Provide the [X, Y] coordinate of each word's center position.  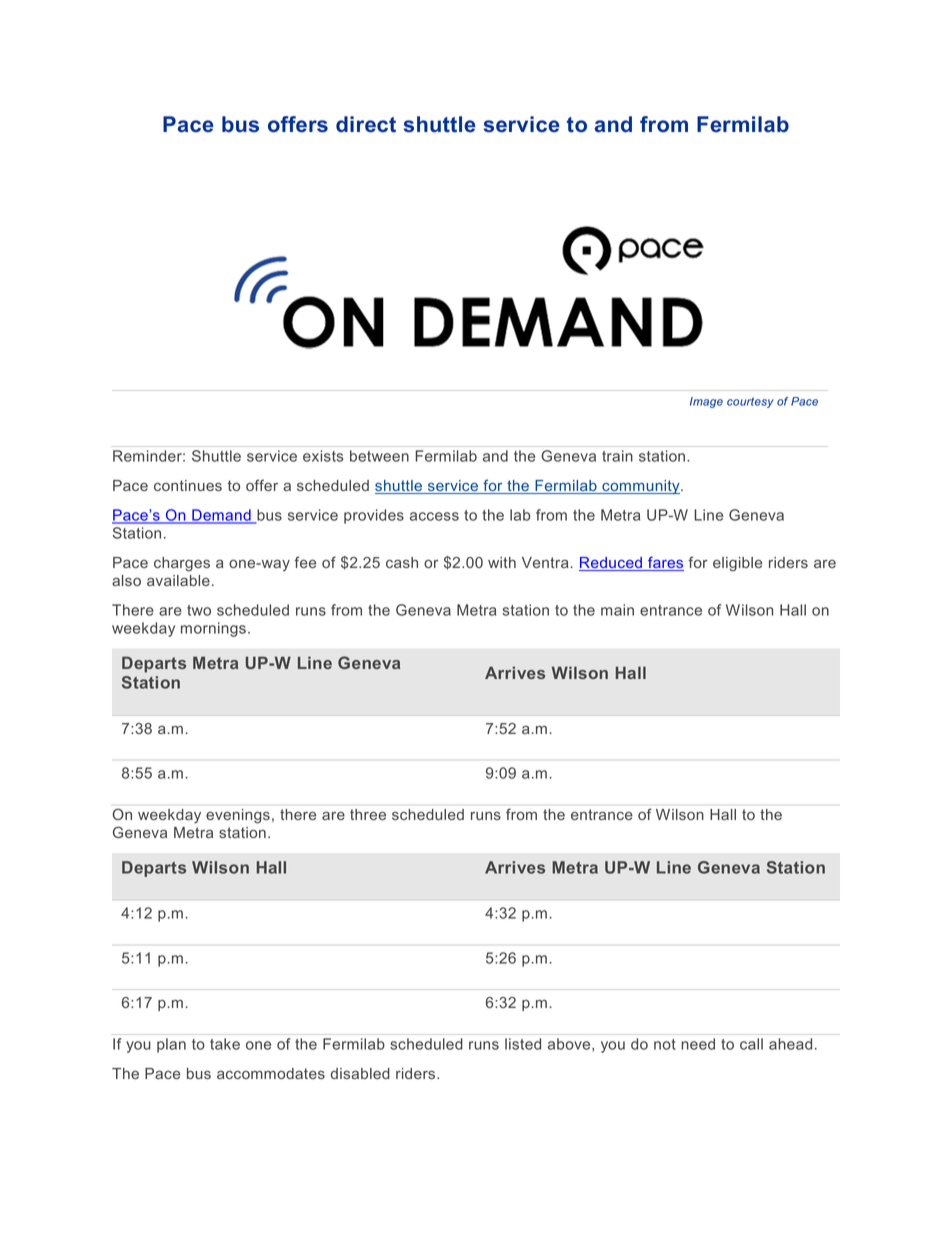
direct [366, 124]
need [698, 1044]
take [225, 1044]
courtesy [750, 402]
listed [523, 1044]
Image [706, 402]
